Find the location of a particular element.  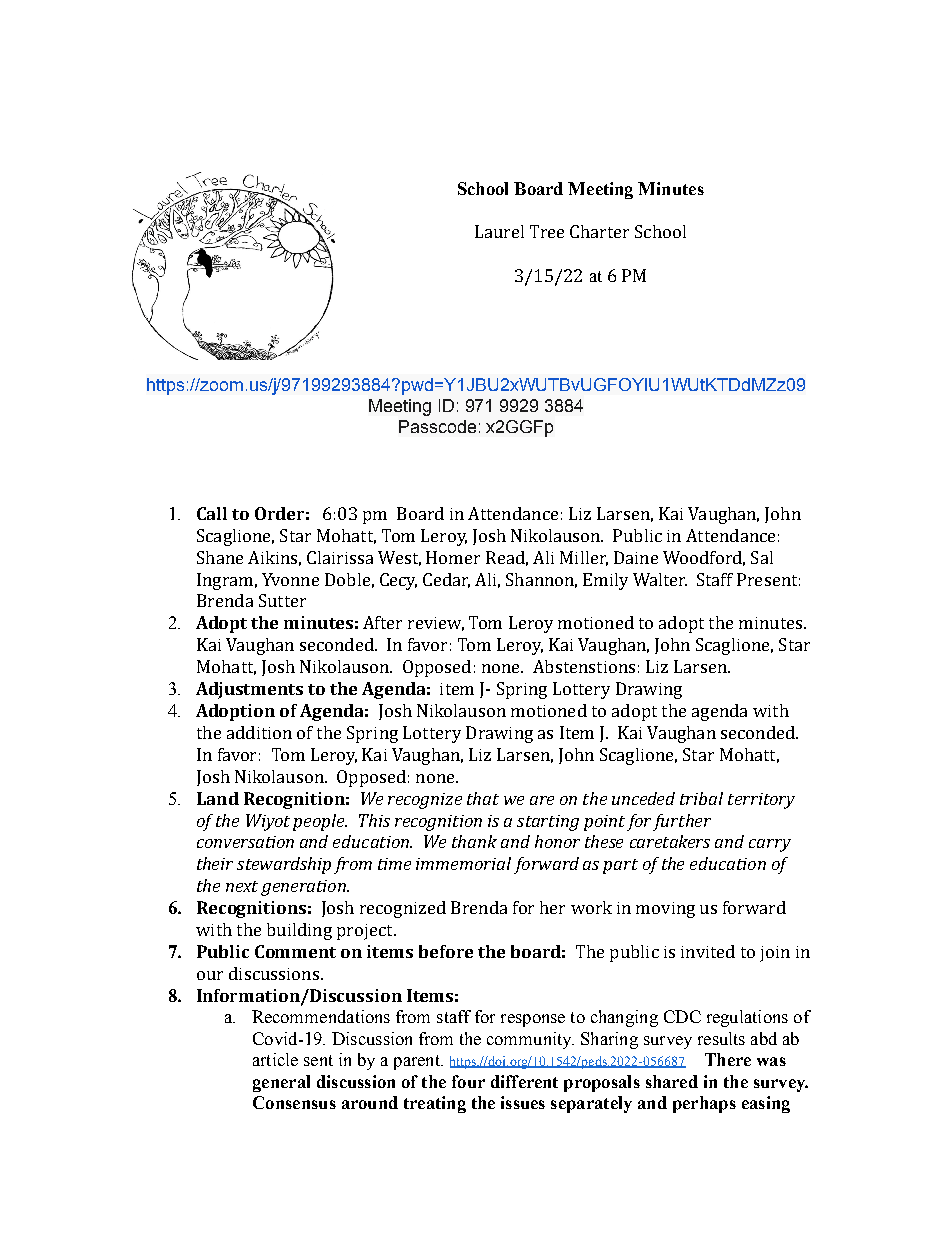

Call is located at coordinates (212, 513).
